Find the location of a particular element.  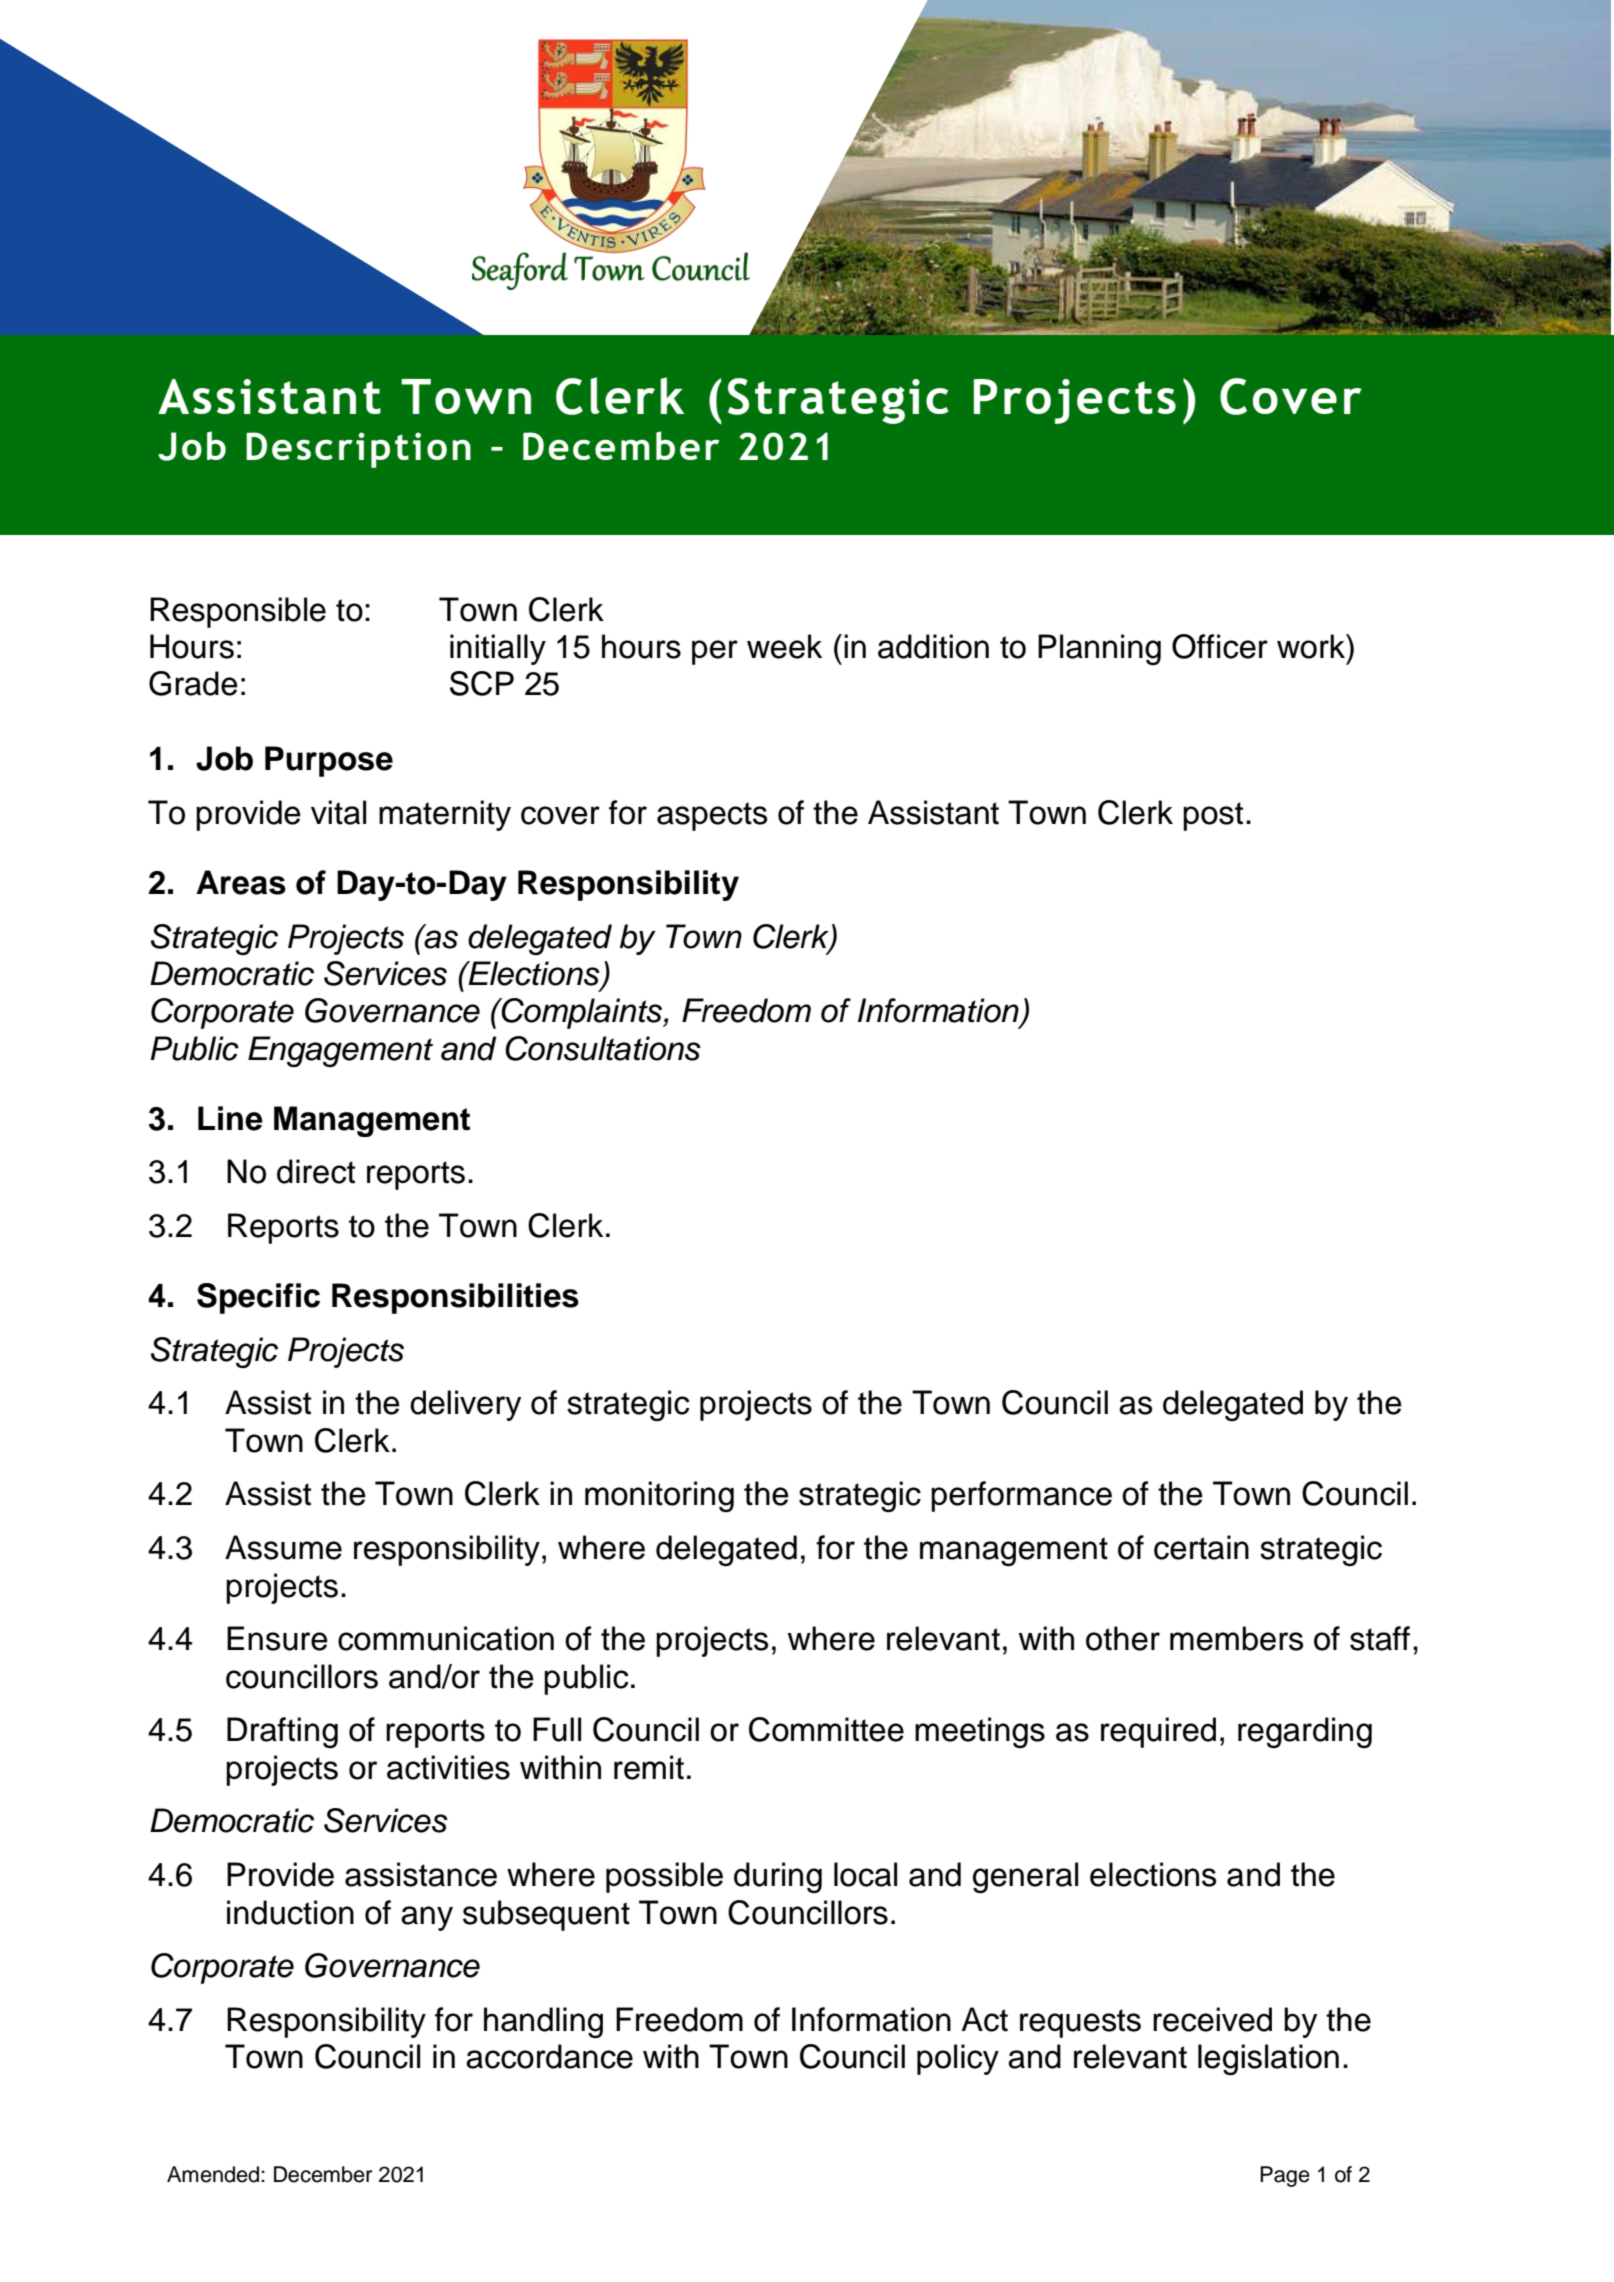

accordance is located at coordinates (549, 2056).
